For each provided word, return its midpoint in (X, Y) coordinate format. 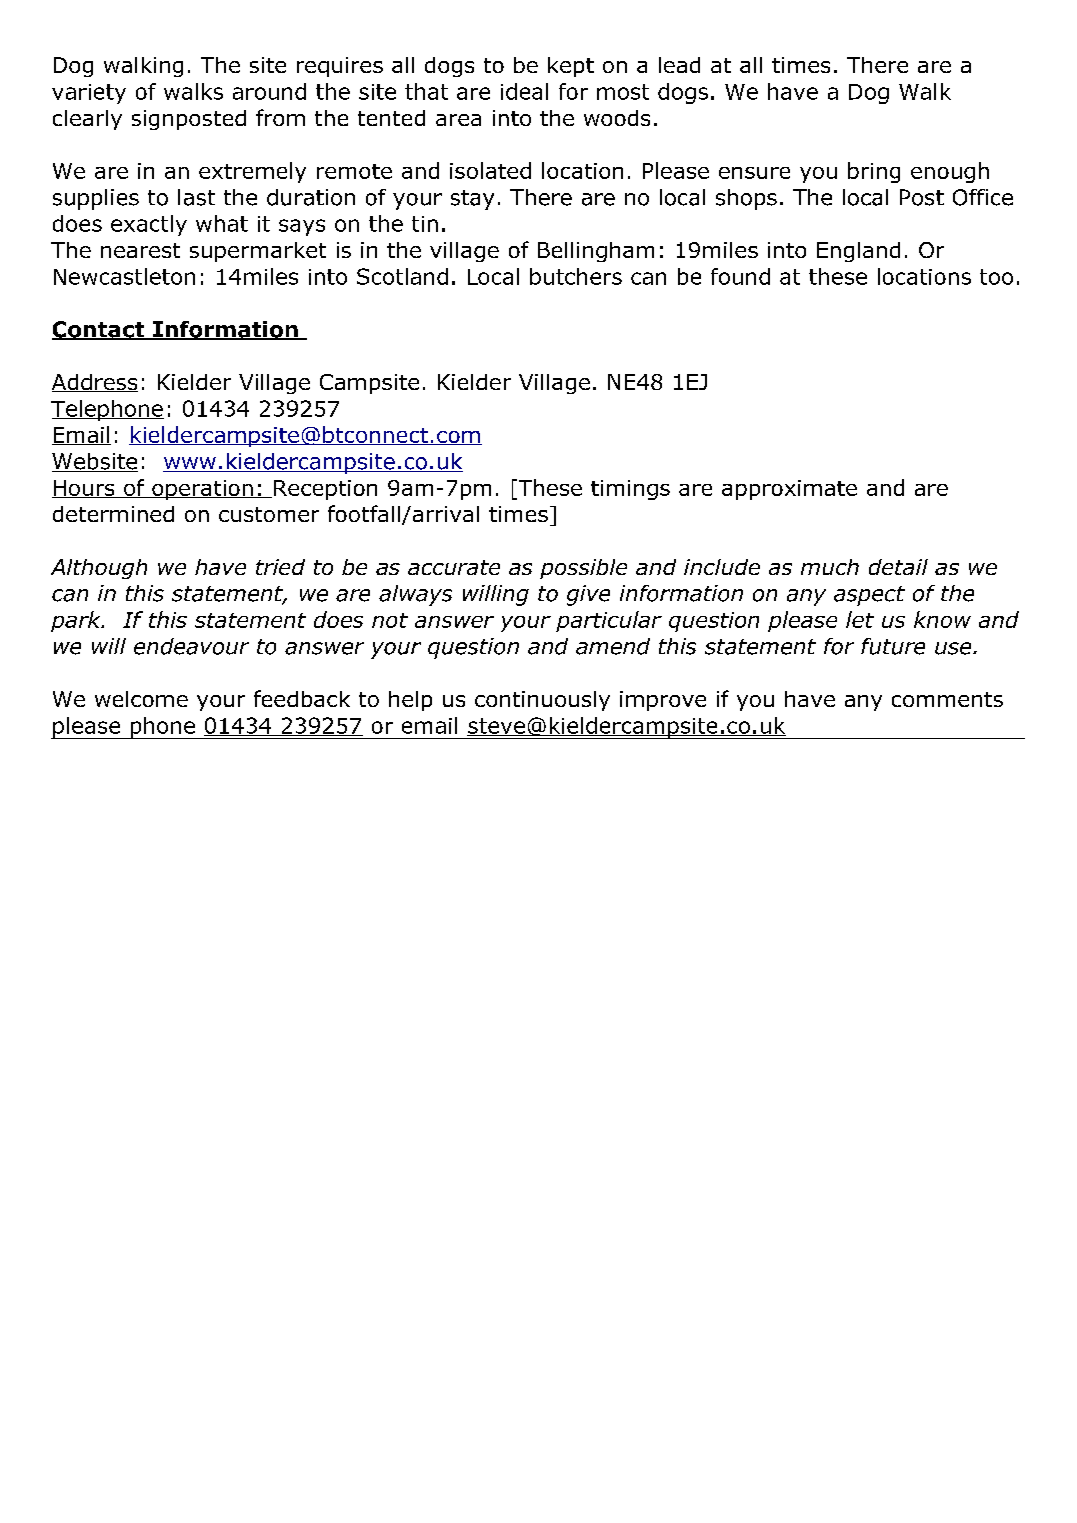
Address (95, 383)
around (269, 91)
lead (679, 65)
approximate (789, 490)
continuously (542, 701)
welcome (141, 699)
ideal (524, 91)
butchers (576, 276)
